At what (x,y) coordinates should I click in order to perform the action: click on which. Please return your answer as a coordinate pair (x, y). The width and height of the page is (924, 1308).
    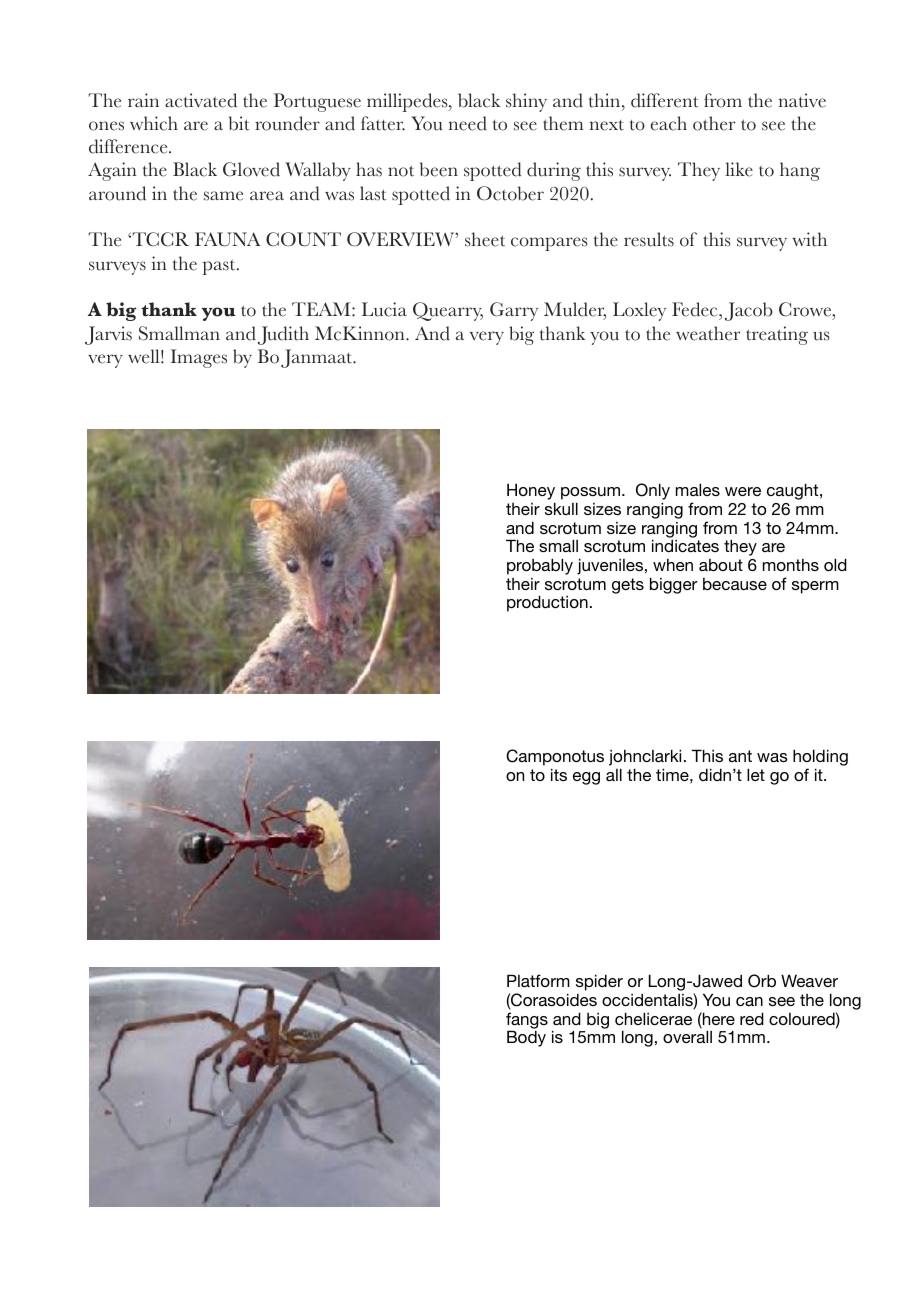
    Looking at the image, I should click on (154, 123).
